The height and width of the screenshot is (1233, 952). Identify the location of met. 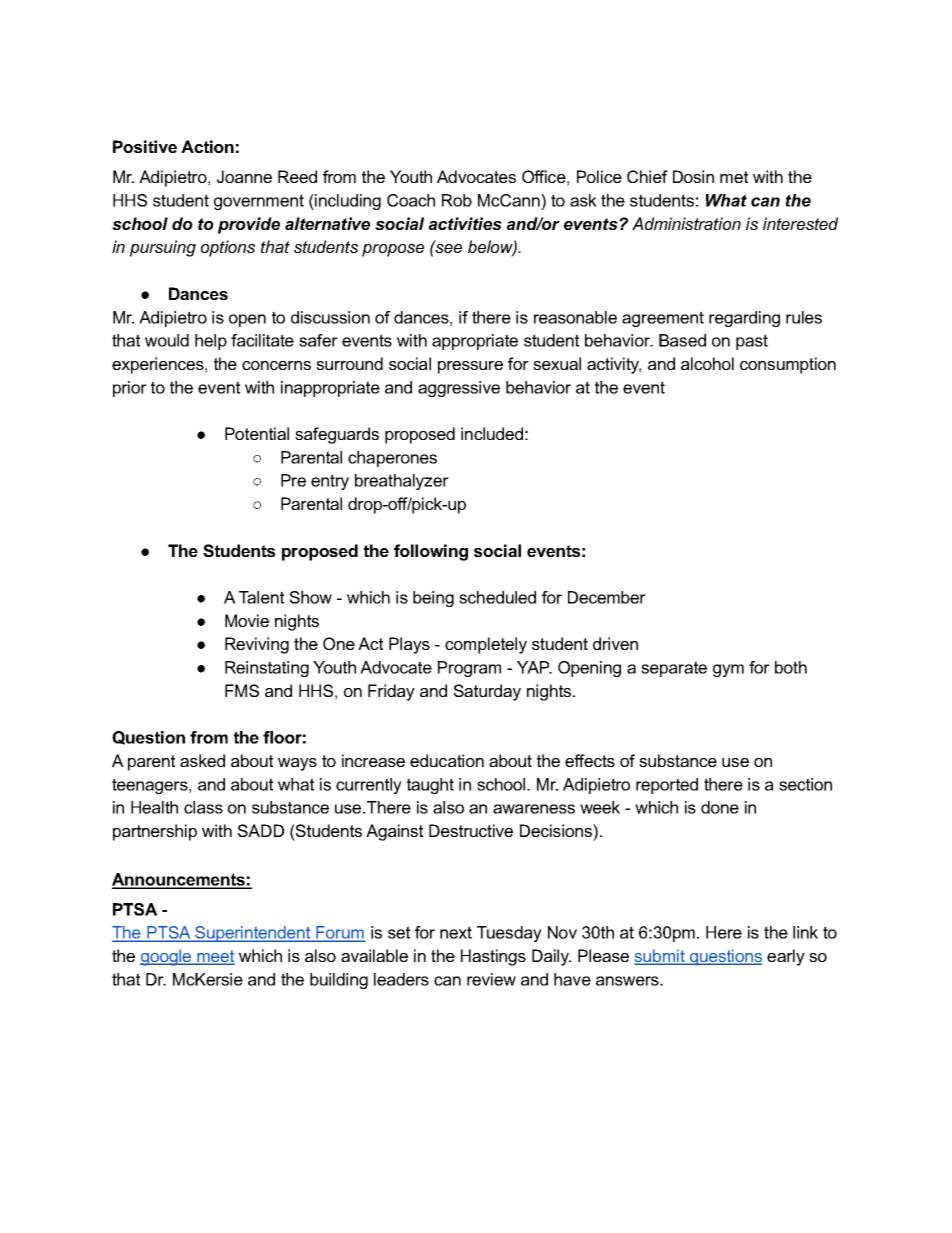
(734, 177).
